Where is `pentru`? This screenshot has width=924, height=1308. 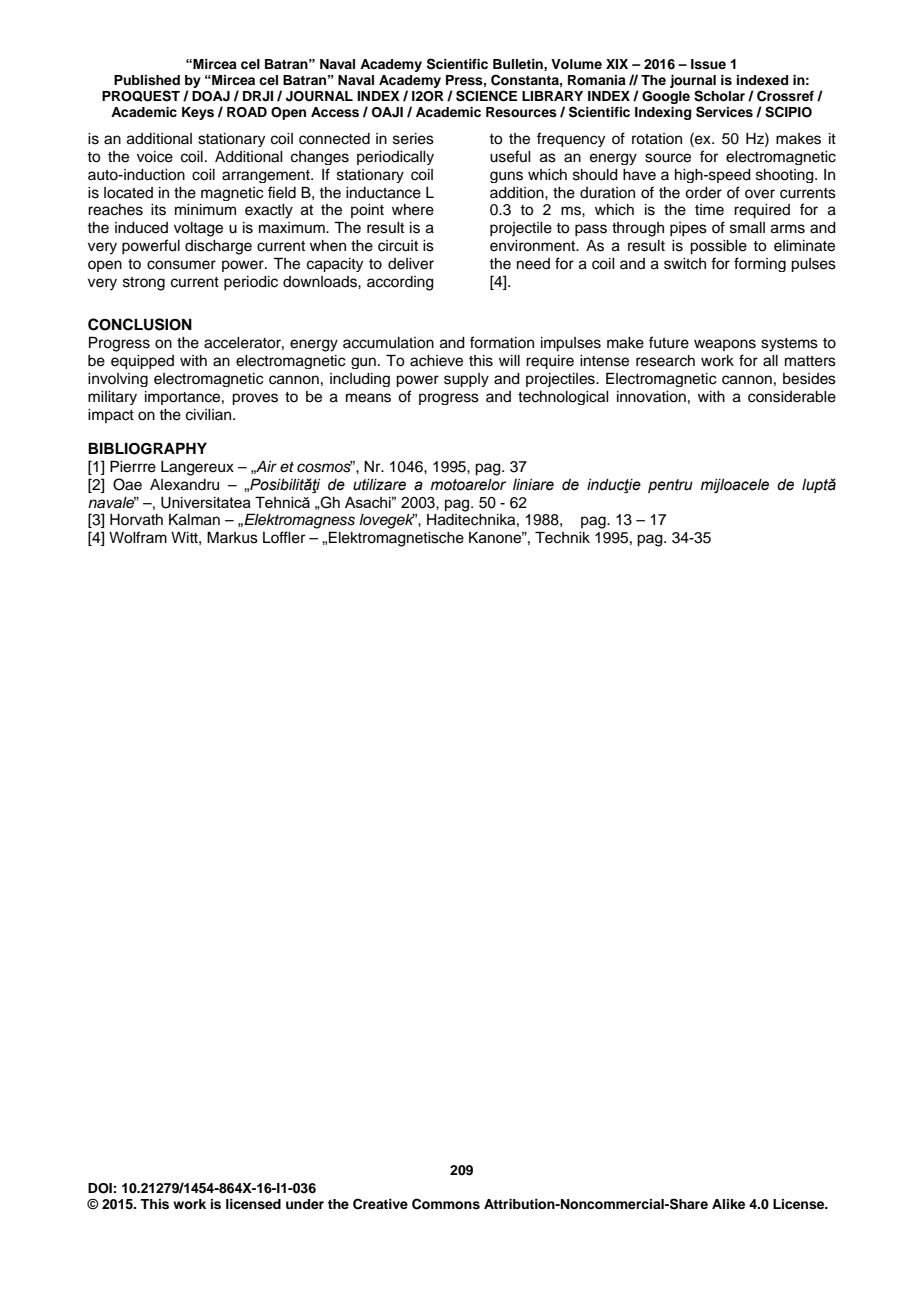
pentru is located at coordinates (670, 486).
